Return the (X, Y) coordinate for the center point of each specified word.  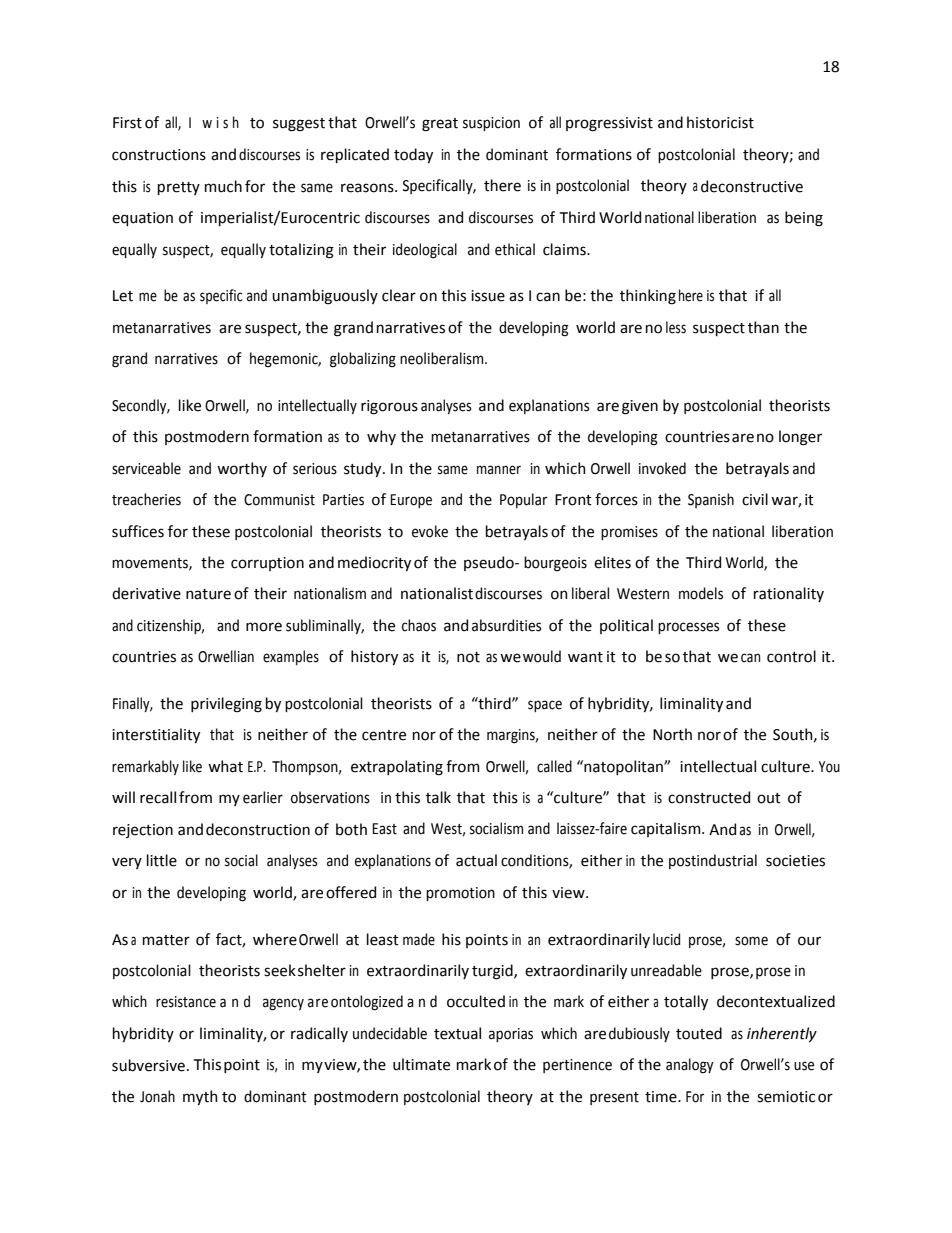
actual (476, 860)
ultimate (421, 1064)
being (804, 219)
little (162, 860)
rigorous (389, 407)
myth (200, 1097)
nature (208, 594)
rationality (789, 594)
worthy (242, 469)
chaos (419, 625)
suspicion (491, 124)
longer (800, 438)
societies (795, 861)
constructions (159, 155)
